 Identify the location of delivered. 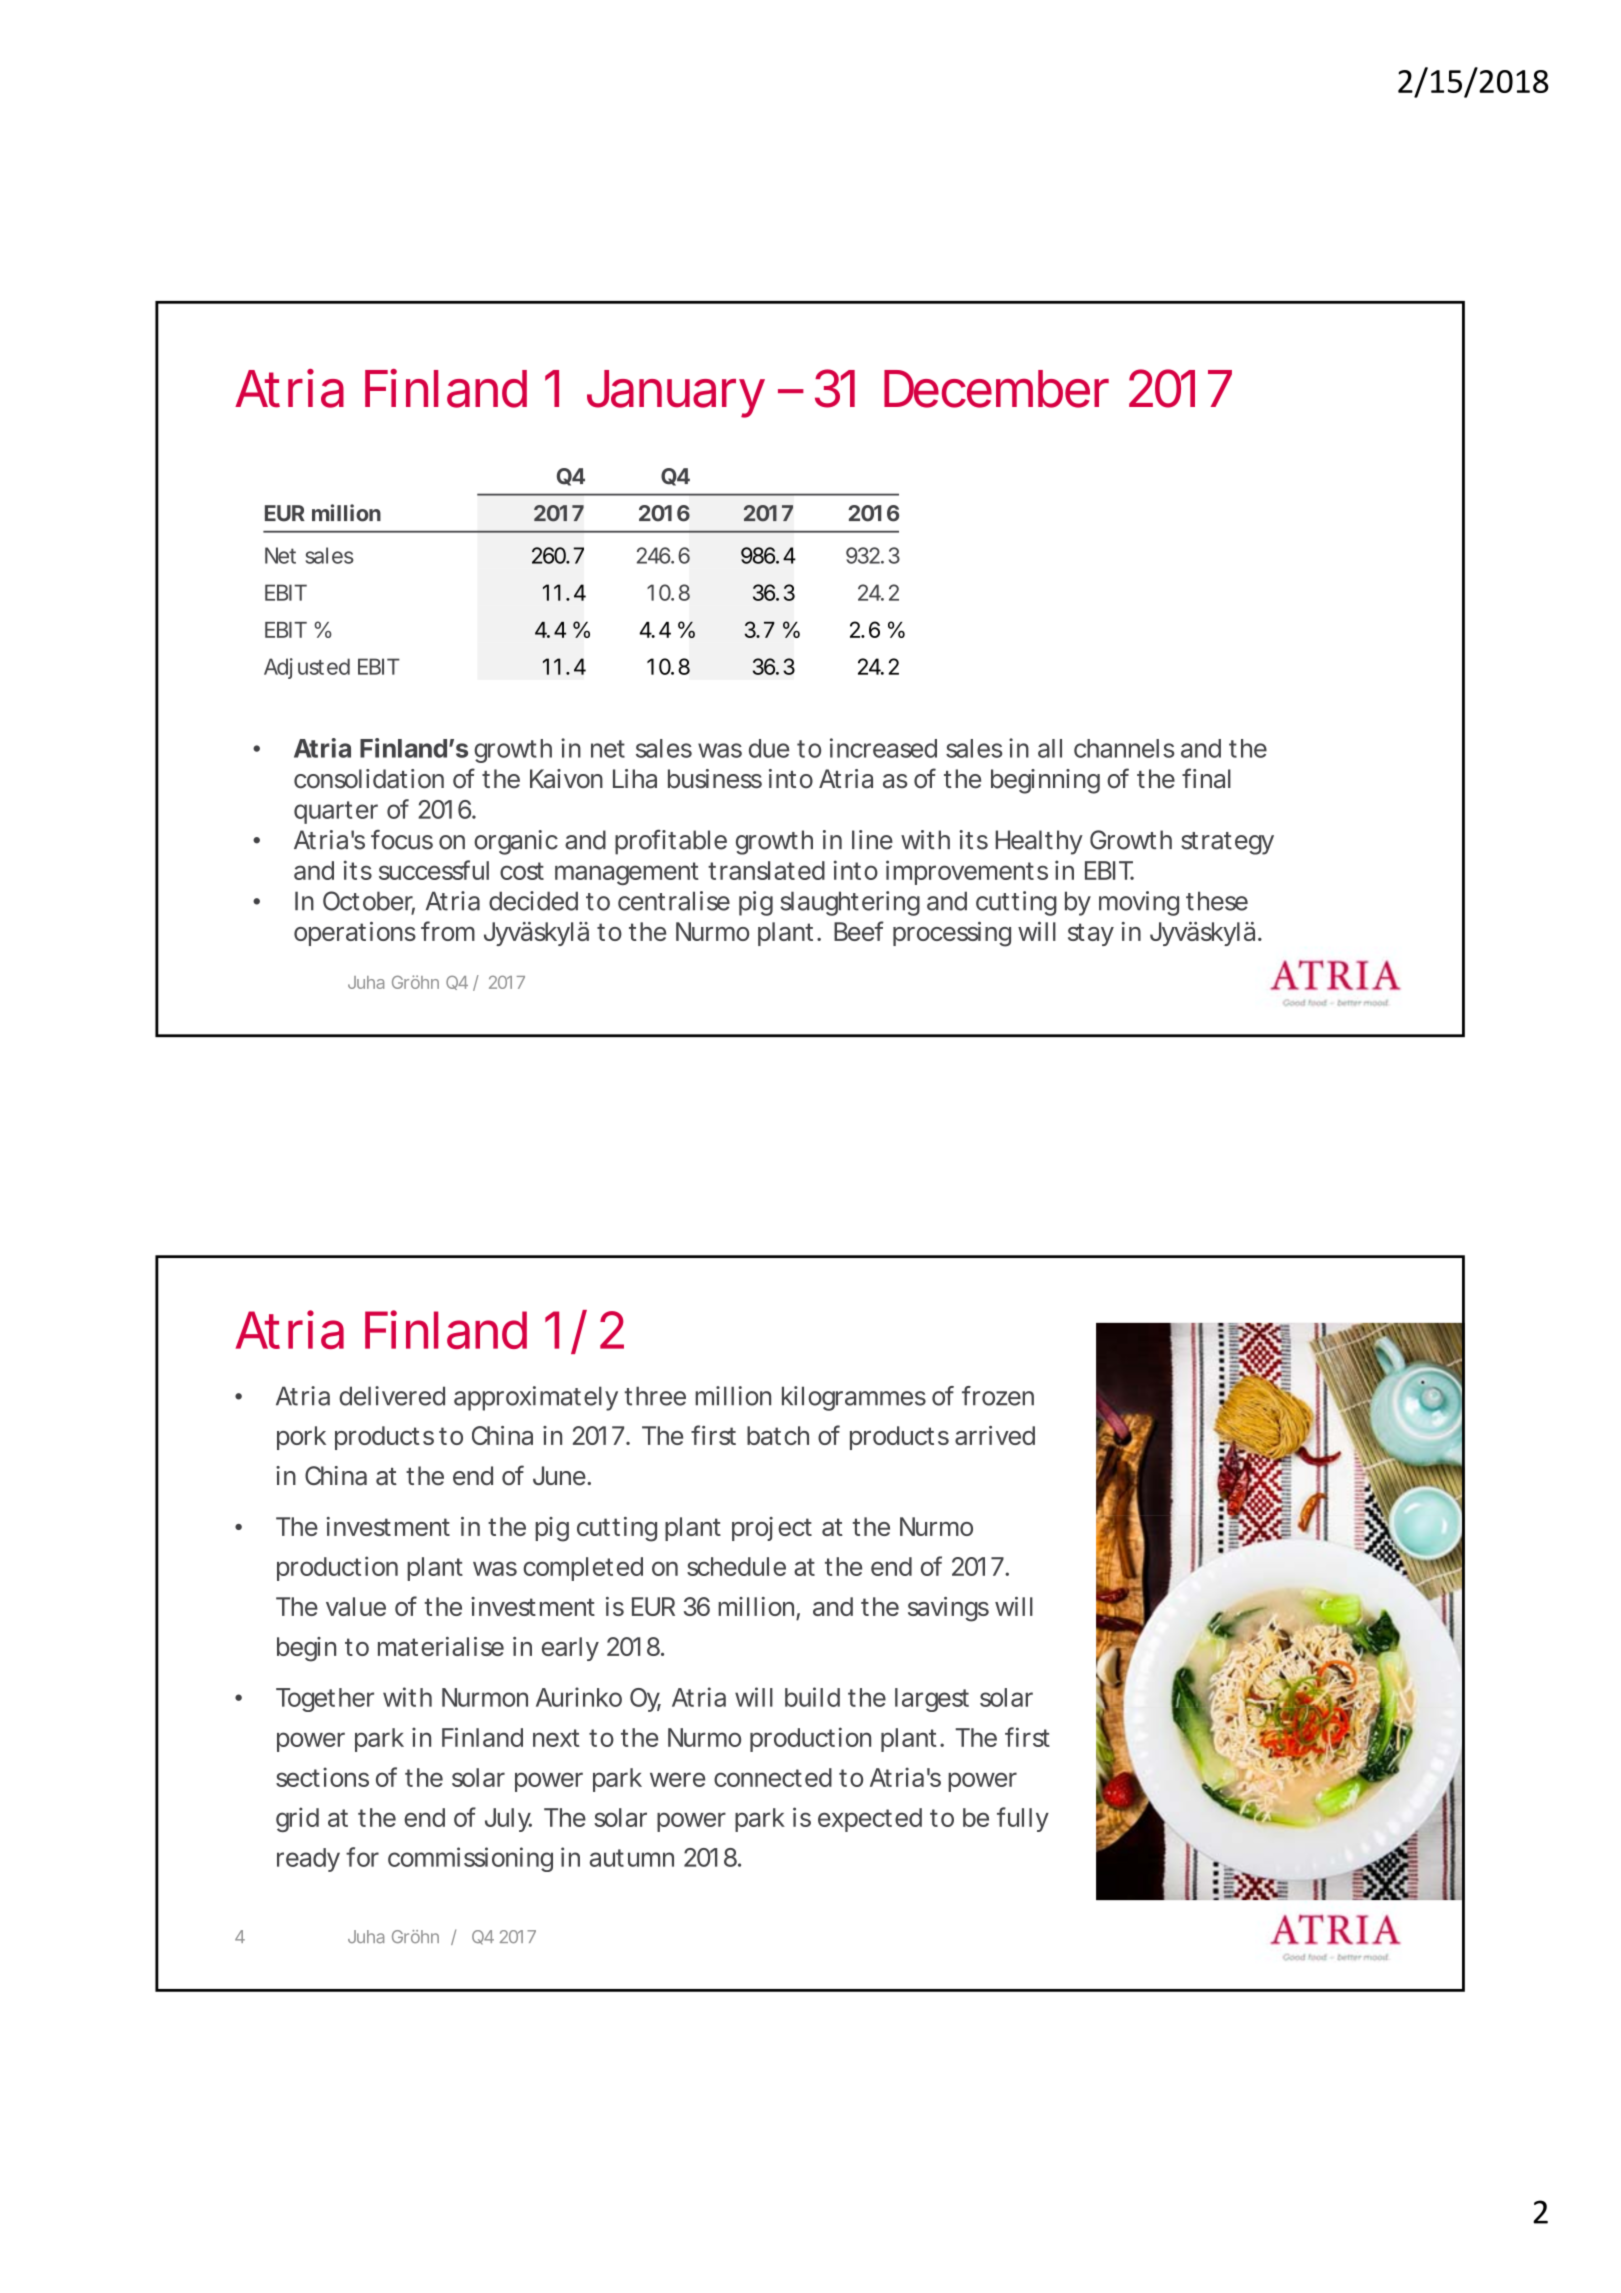
(392, 1396).
